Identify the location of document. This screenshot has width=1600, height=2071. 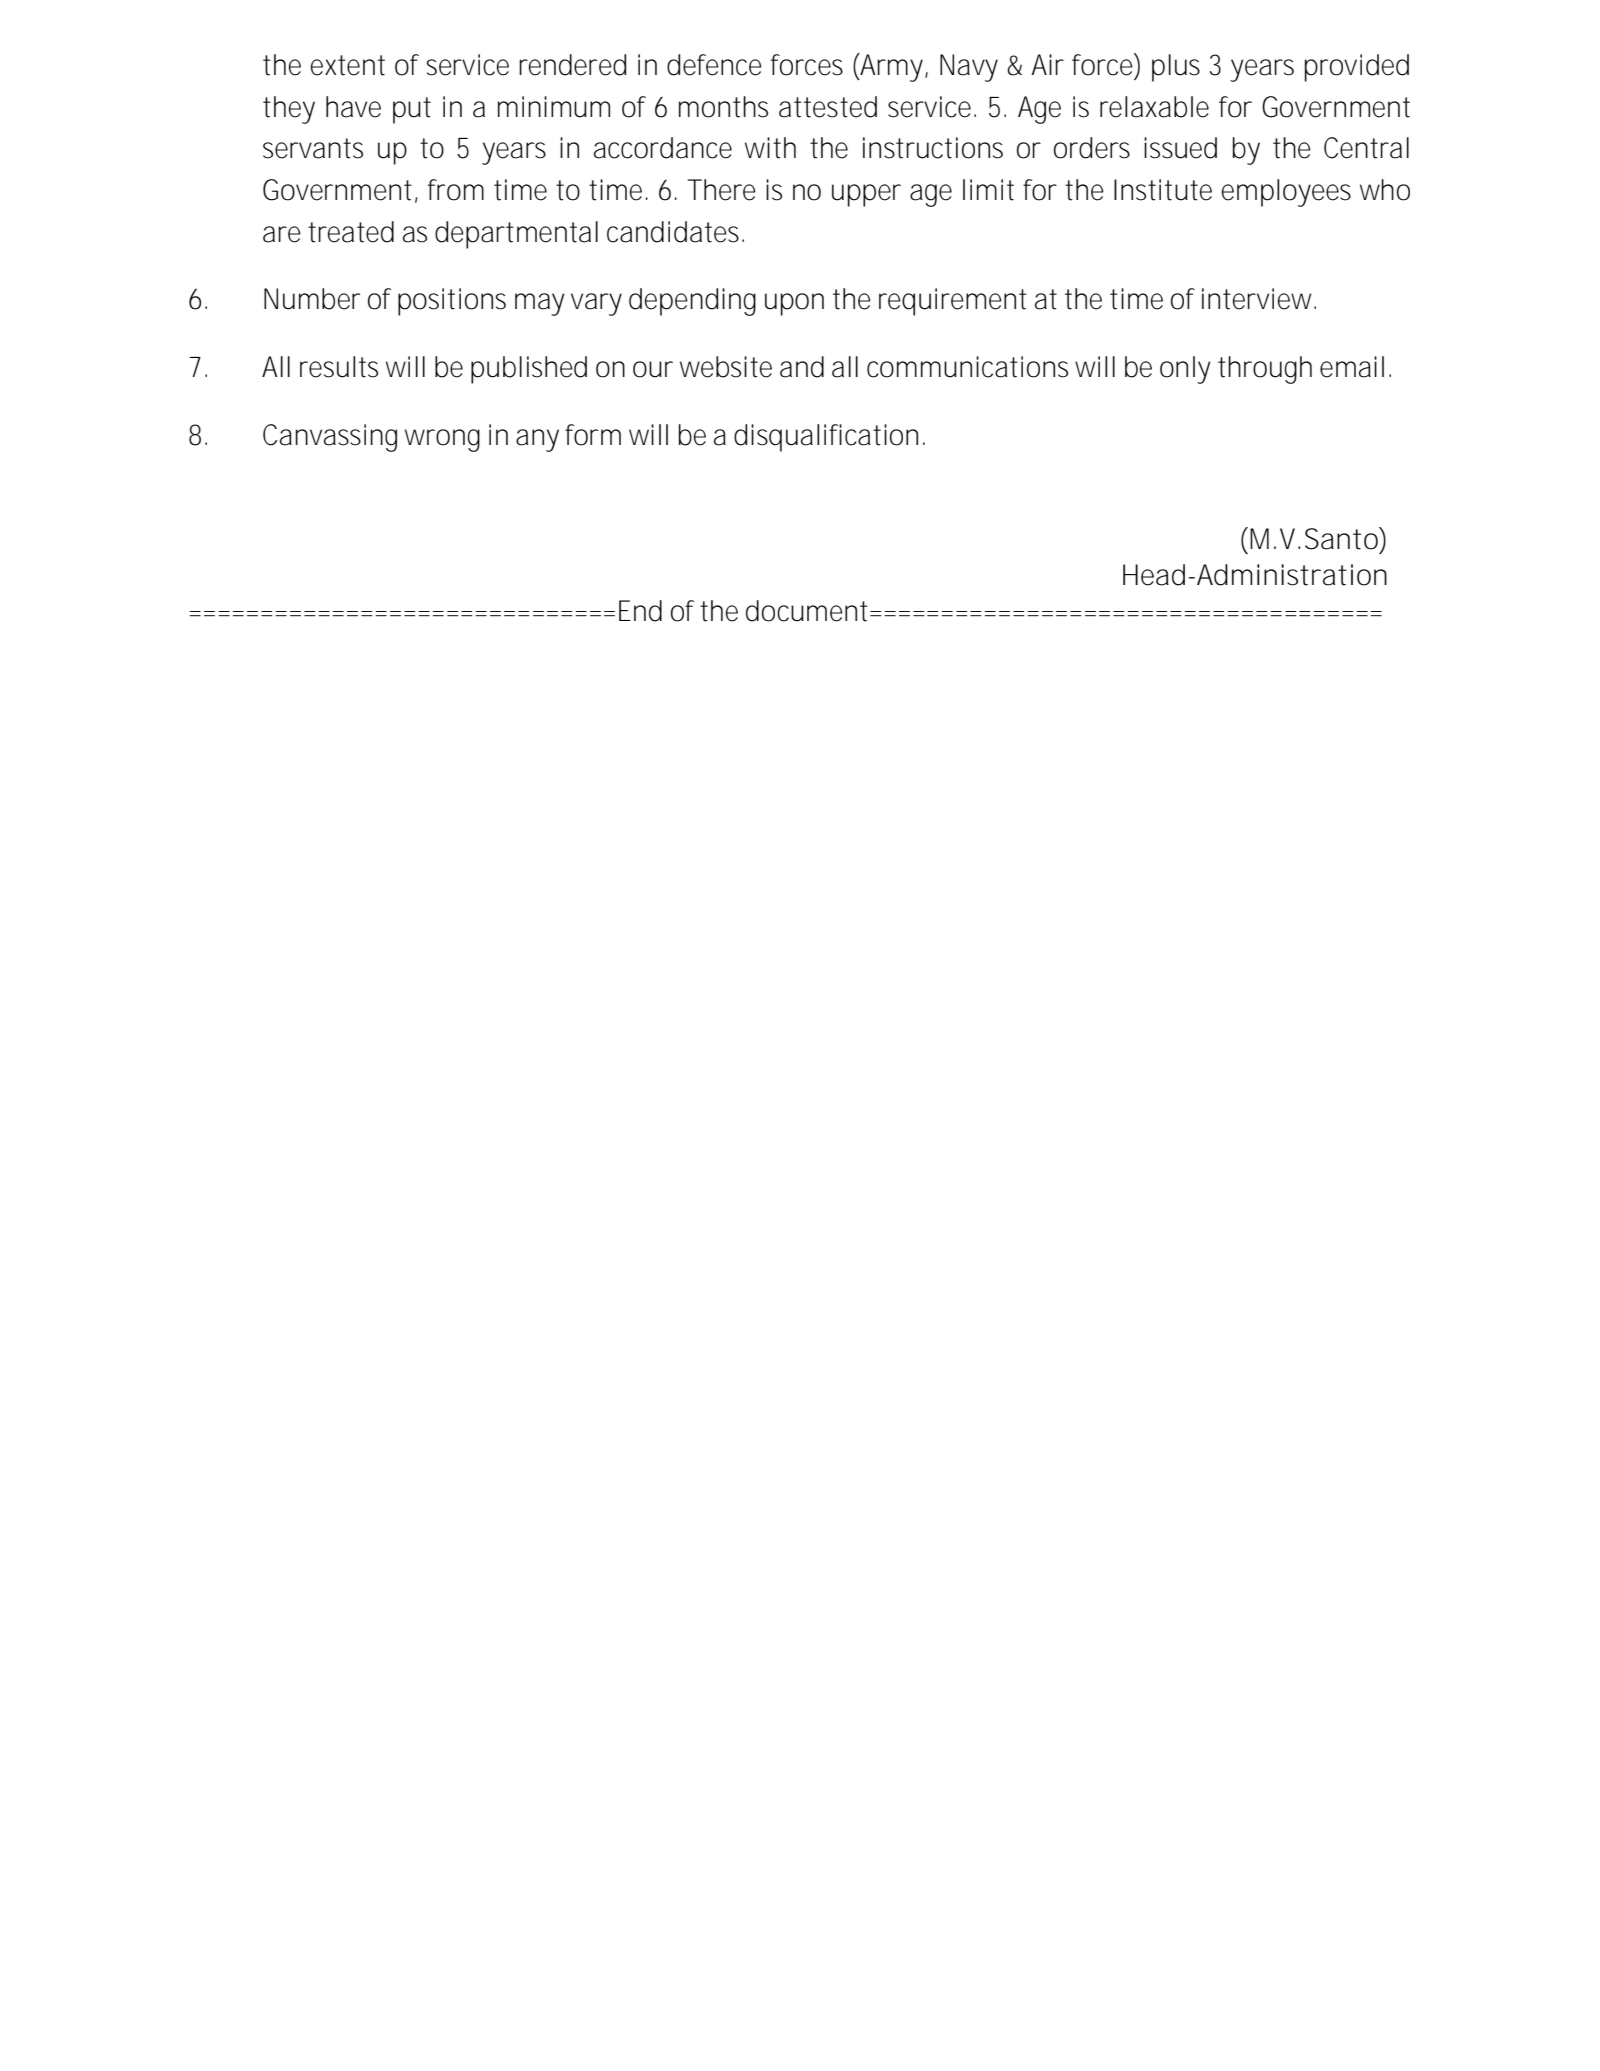
(809, 611).
